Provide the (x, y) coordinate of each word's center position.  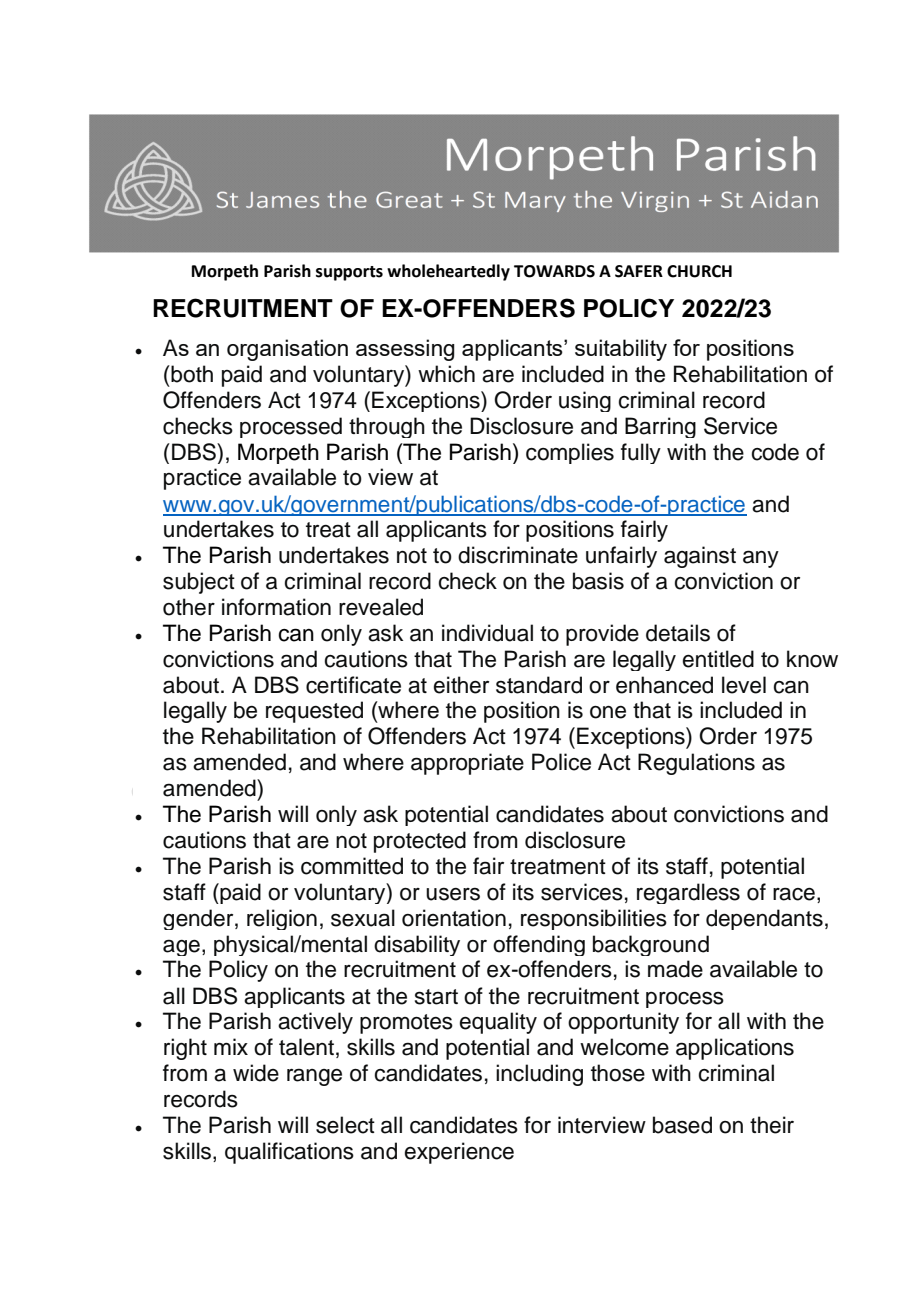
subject (199, 583)
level (744, 685)
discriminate (518, 555)
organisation (287, 350)
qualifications (289, 1153)
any (761, 559)
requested (314, 712)
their (772, 1125)
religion (282, 919)
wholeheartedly (448, 272)
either (461, 685)
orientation (454, 918)
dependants (764, 919)
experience (459, 1153)
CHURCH (699, 271)
